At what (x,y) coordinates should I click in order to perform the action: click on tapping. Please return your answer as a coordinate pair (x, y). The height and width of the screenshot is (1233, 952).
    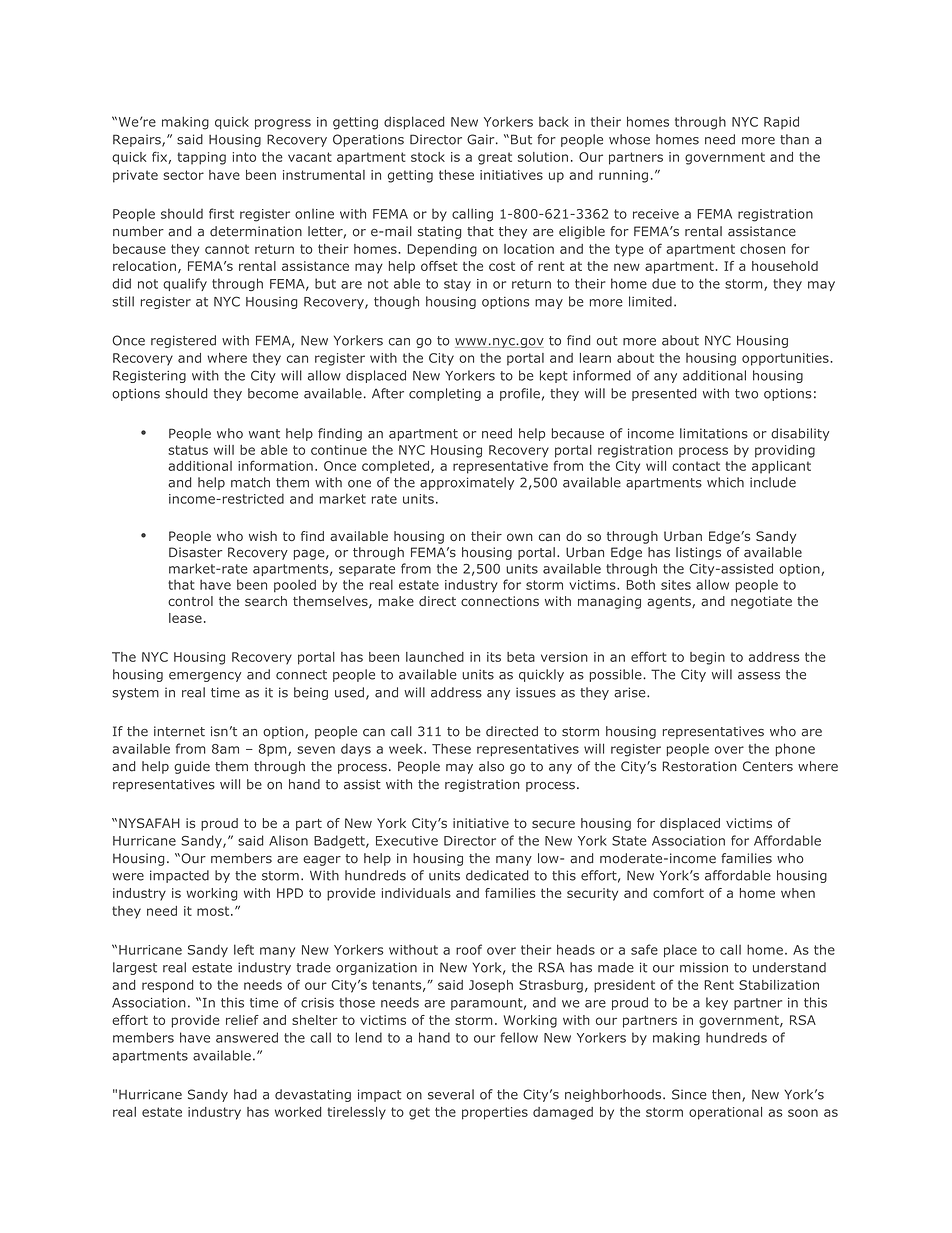
    Looking at the image, I should click on (201, 158).
